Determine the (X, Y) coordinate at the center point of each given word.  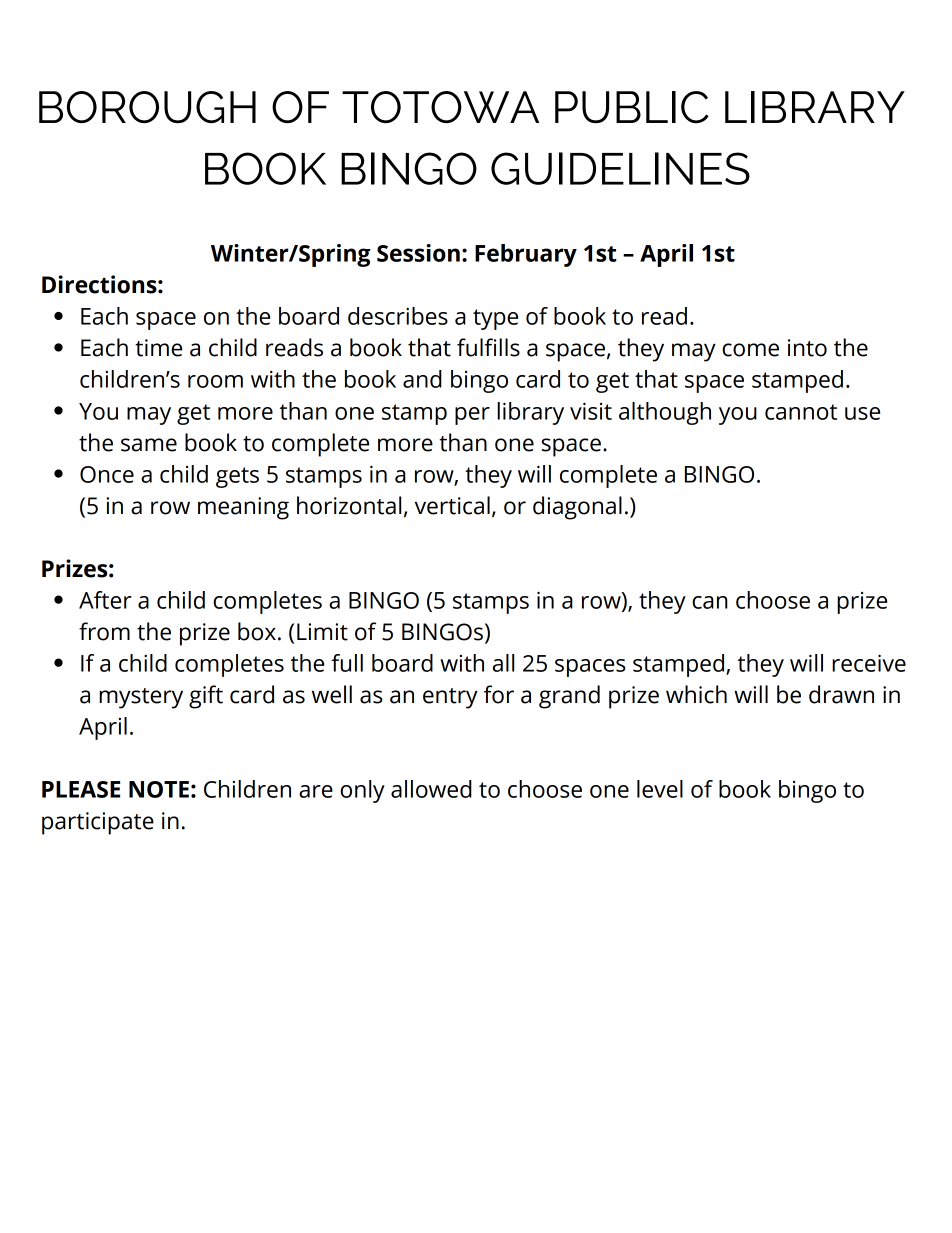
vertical (452, 505)
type (495, 319)
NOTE (159, 789)
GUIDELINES (620, 168)
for (499, 694)
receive (869, 663)
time (158, 348)
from (104, 631)
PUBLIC (632, 107)
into (807, 348)
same (149, 445)
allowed (431, 789)
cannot (801, 412)
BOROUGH (147, 107)
